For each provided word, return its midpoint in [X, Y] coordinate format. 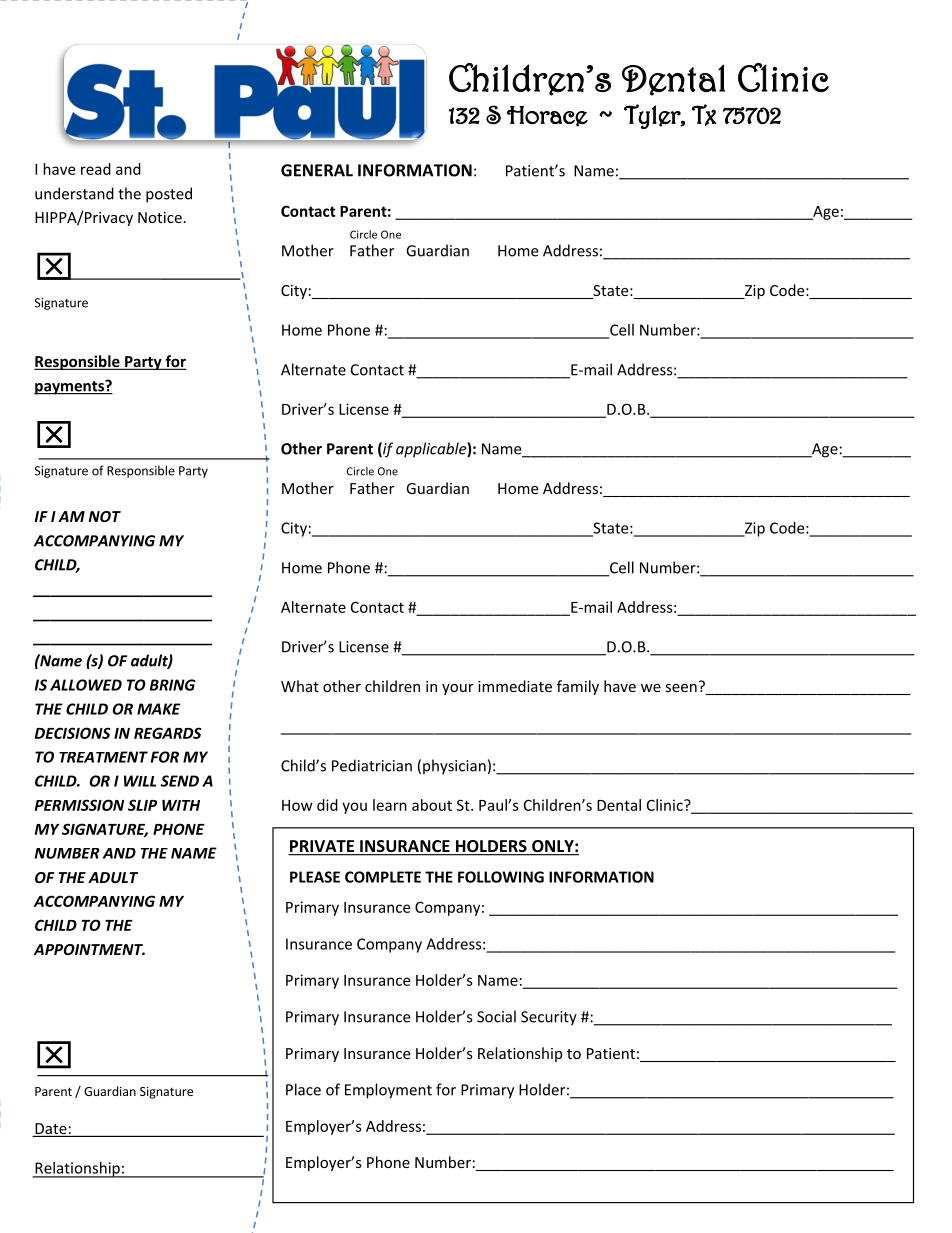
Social [496, 1016]
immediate [515, 686]
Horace [547, 116]
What [300, 686]
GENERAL [317, 170]
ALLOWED [86, 685]
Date [51, 1130]
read [96, 169]
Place [303, 1089]
